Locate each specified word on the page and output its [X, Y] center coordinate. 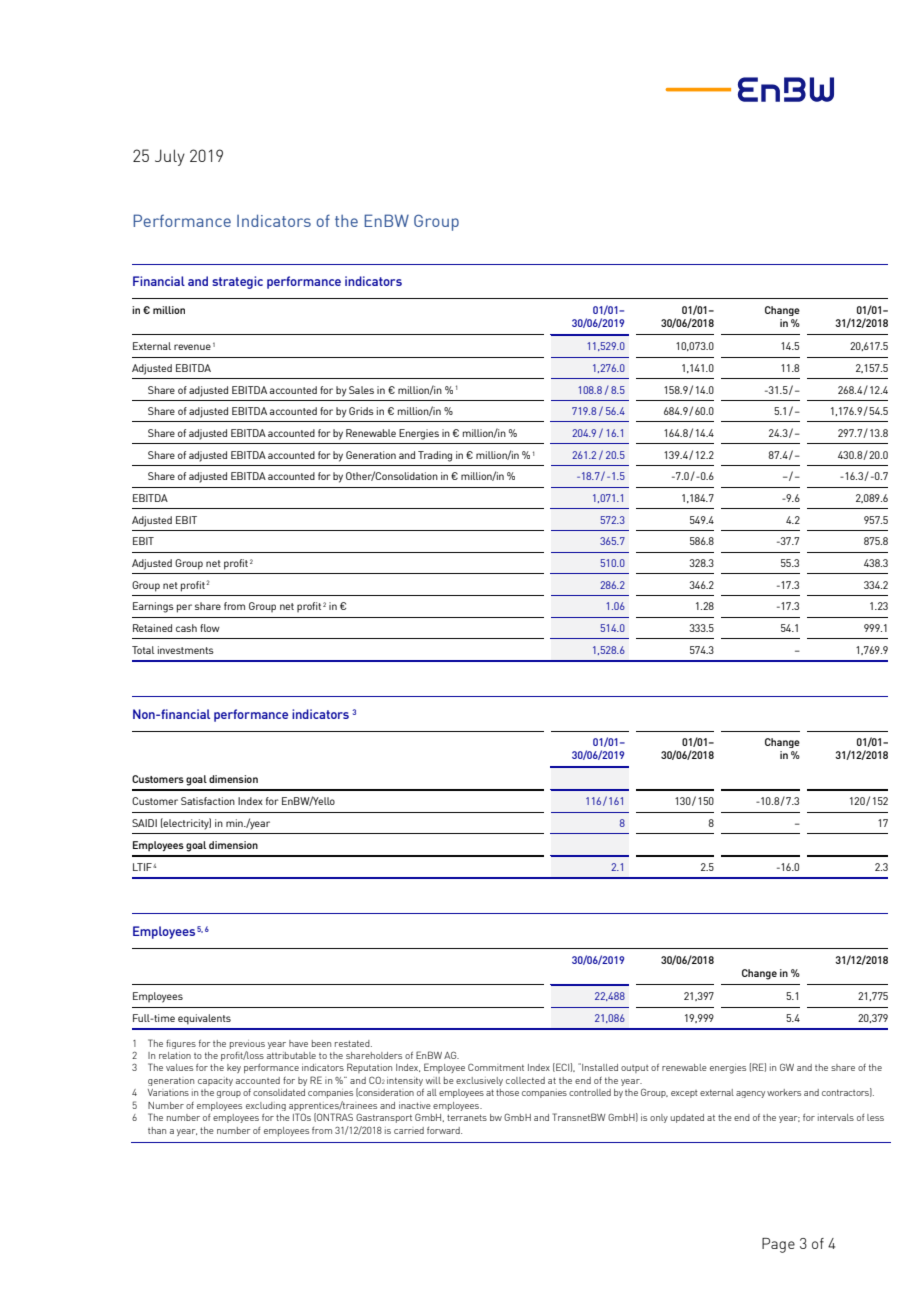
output [635, 1069]
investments [186, 650]
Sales [361, 390]
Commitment [496, 1067]
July [170, 157]
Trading [435, 456]
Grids [361, 411]
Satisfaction [208, 801]
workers [784, 1092]
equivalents [204, 1019]
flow [210, 628]
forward [444, 1130]
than [157, 1130]
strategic [237, 282]
